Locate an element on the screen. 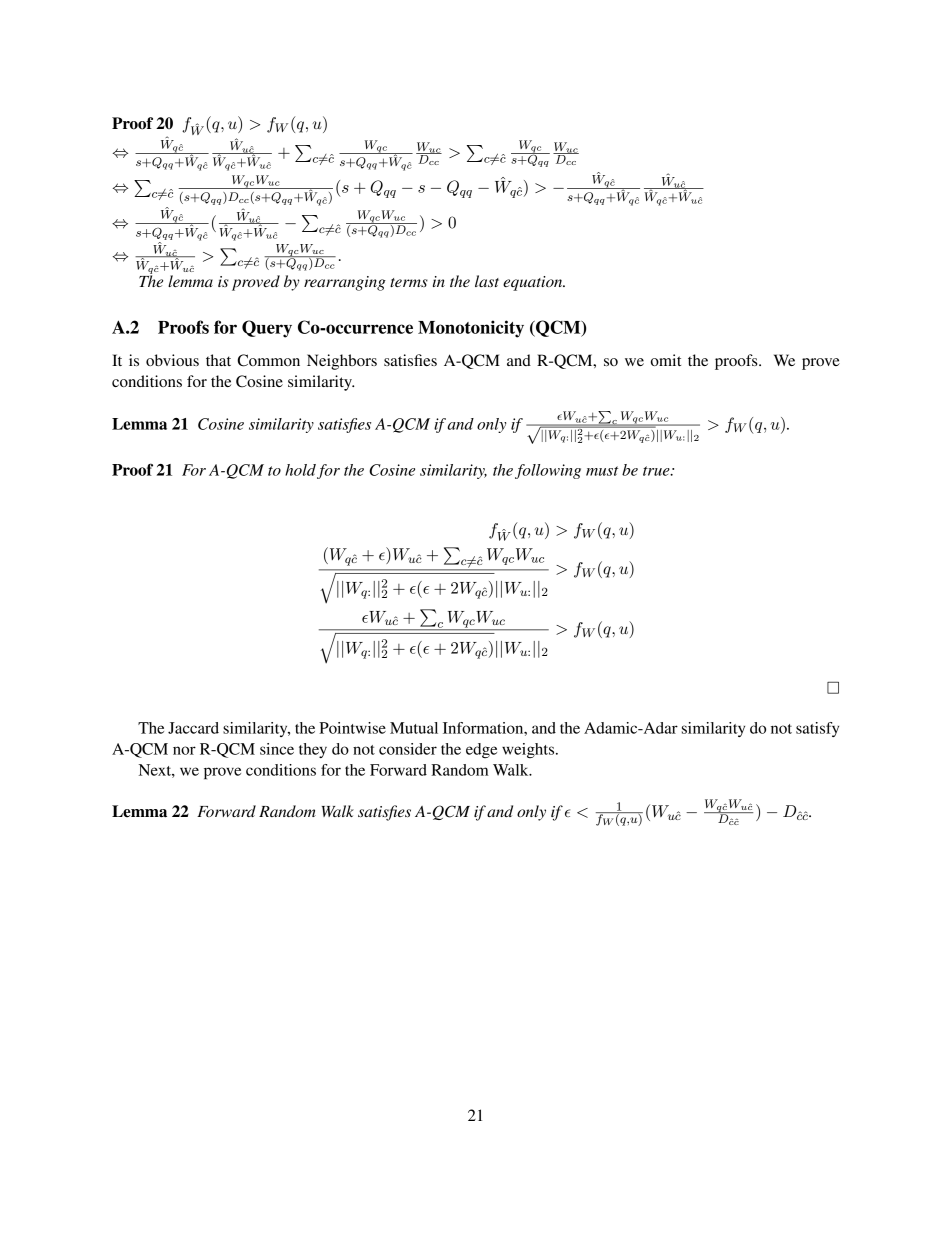  since is located at coordinates (277, 749).
